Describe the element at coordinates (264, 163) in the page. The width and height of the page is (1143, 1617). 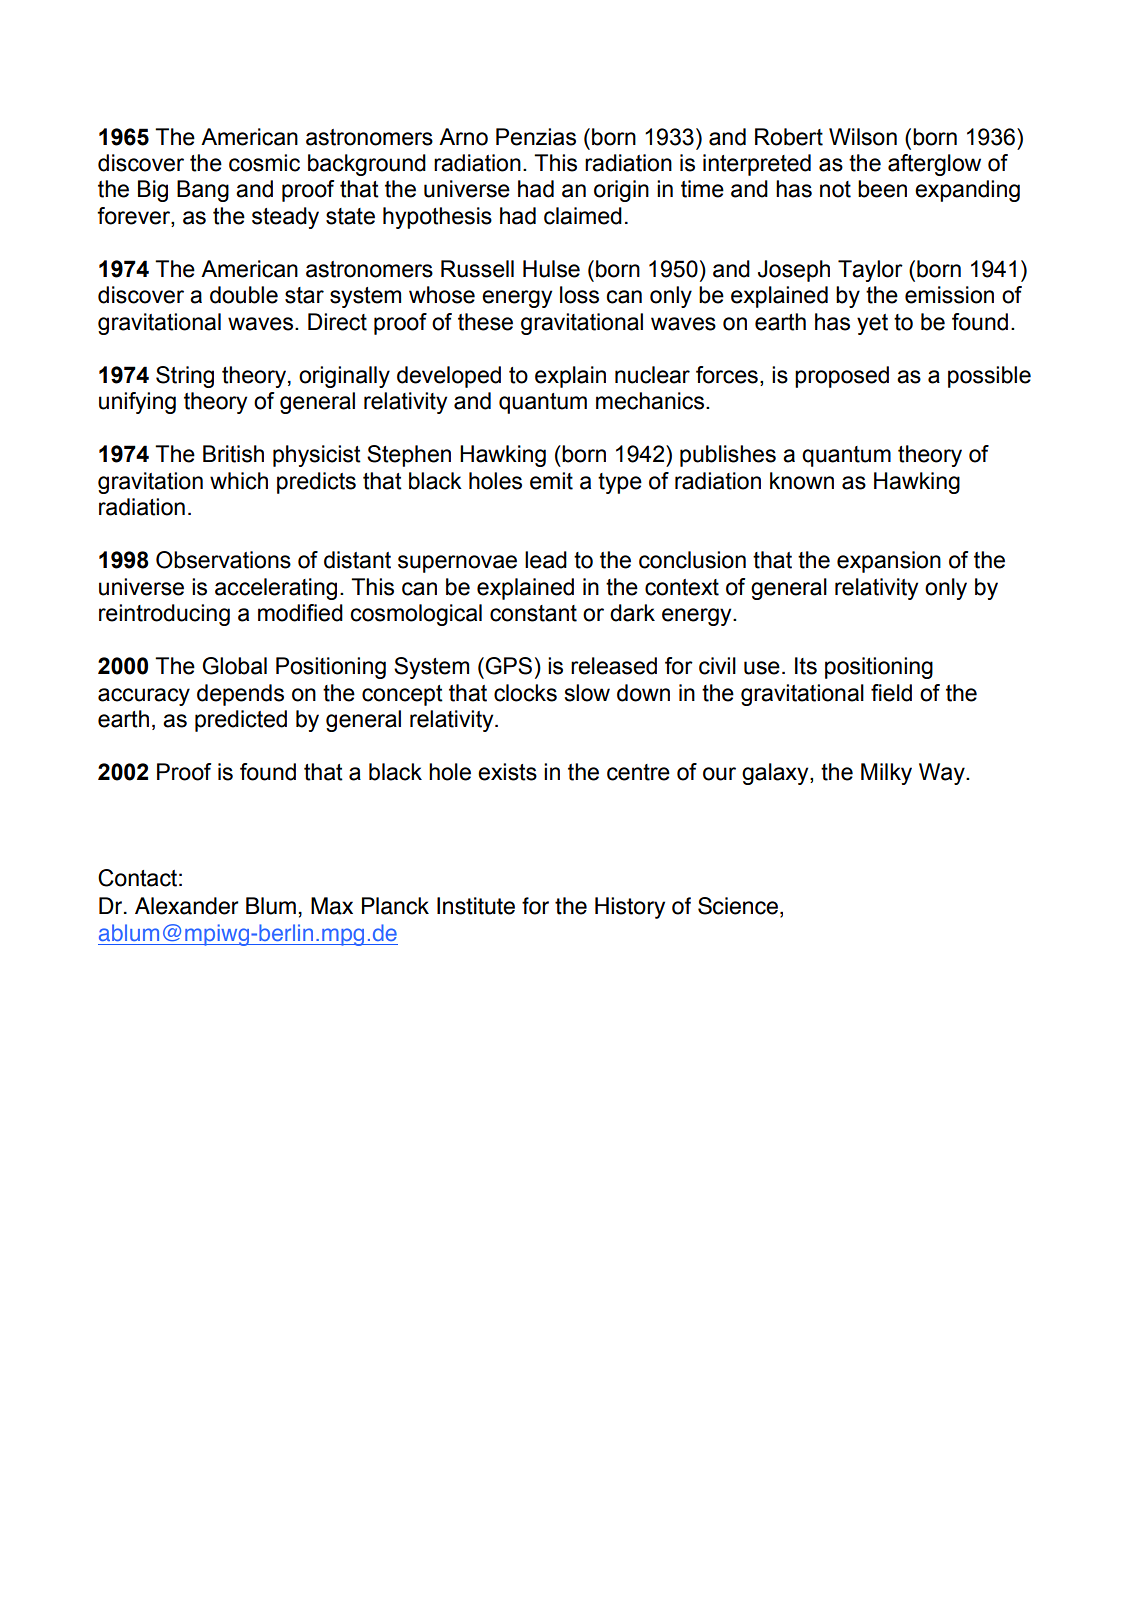
I see `cosmic` at that location.
